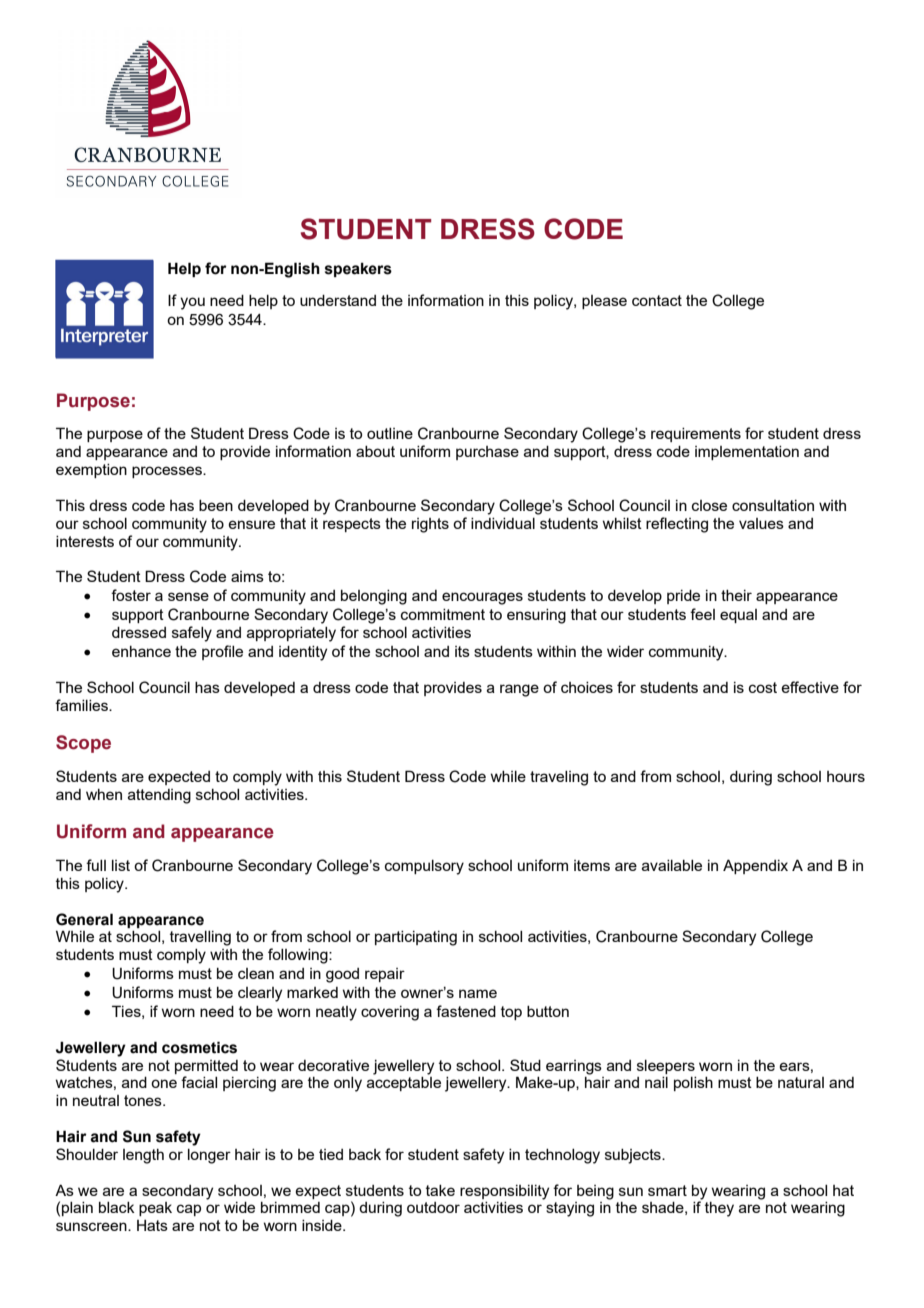 This screenshot has width=924, height=1308. What do you see at coordinates (200, 938) in the screenshot?
I see `travelling` at bounding box center [200, 938].
